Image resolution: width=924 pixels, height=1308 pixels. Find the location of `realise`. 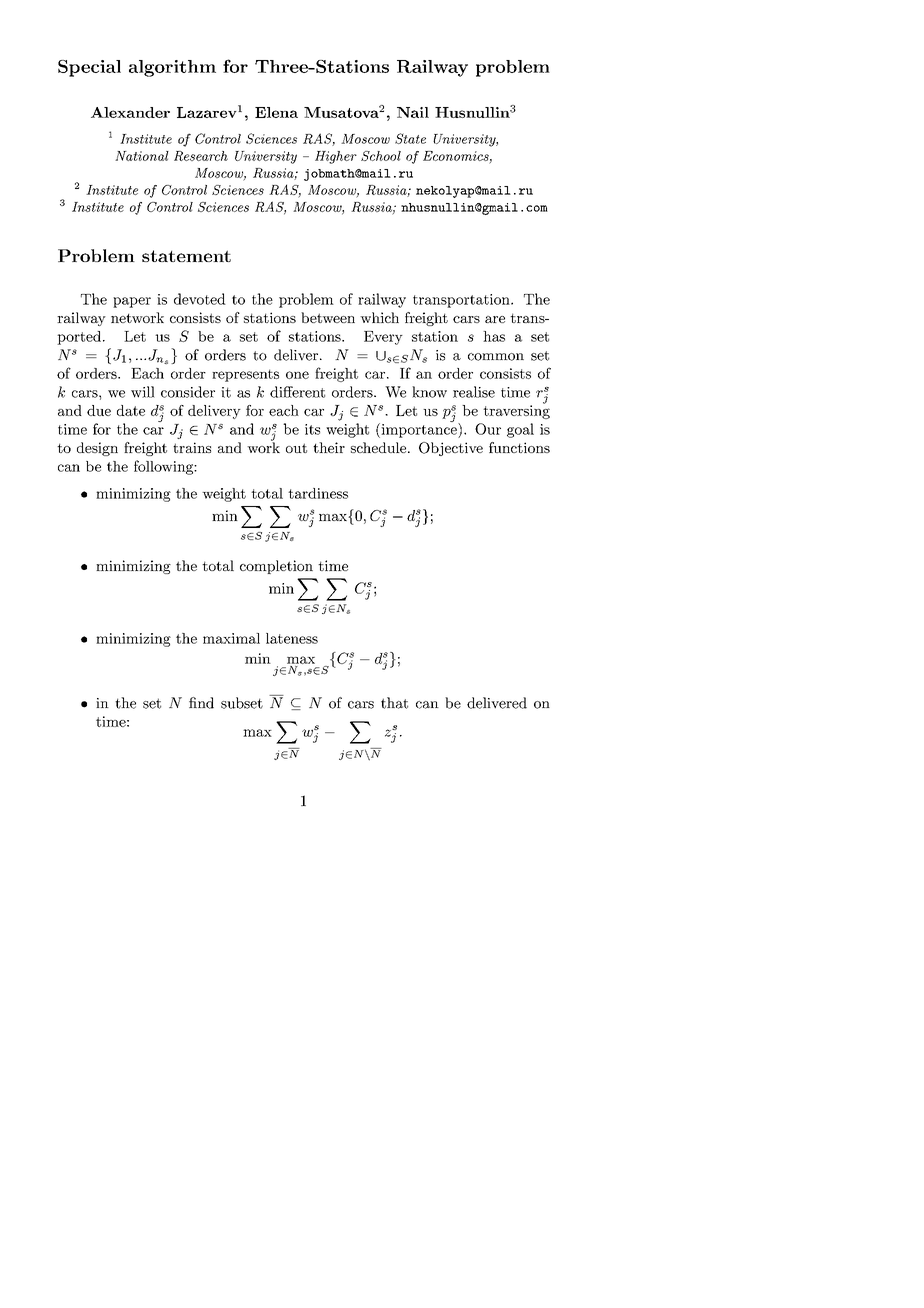

realise is located at coordinates (474, 392).
